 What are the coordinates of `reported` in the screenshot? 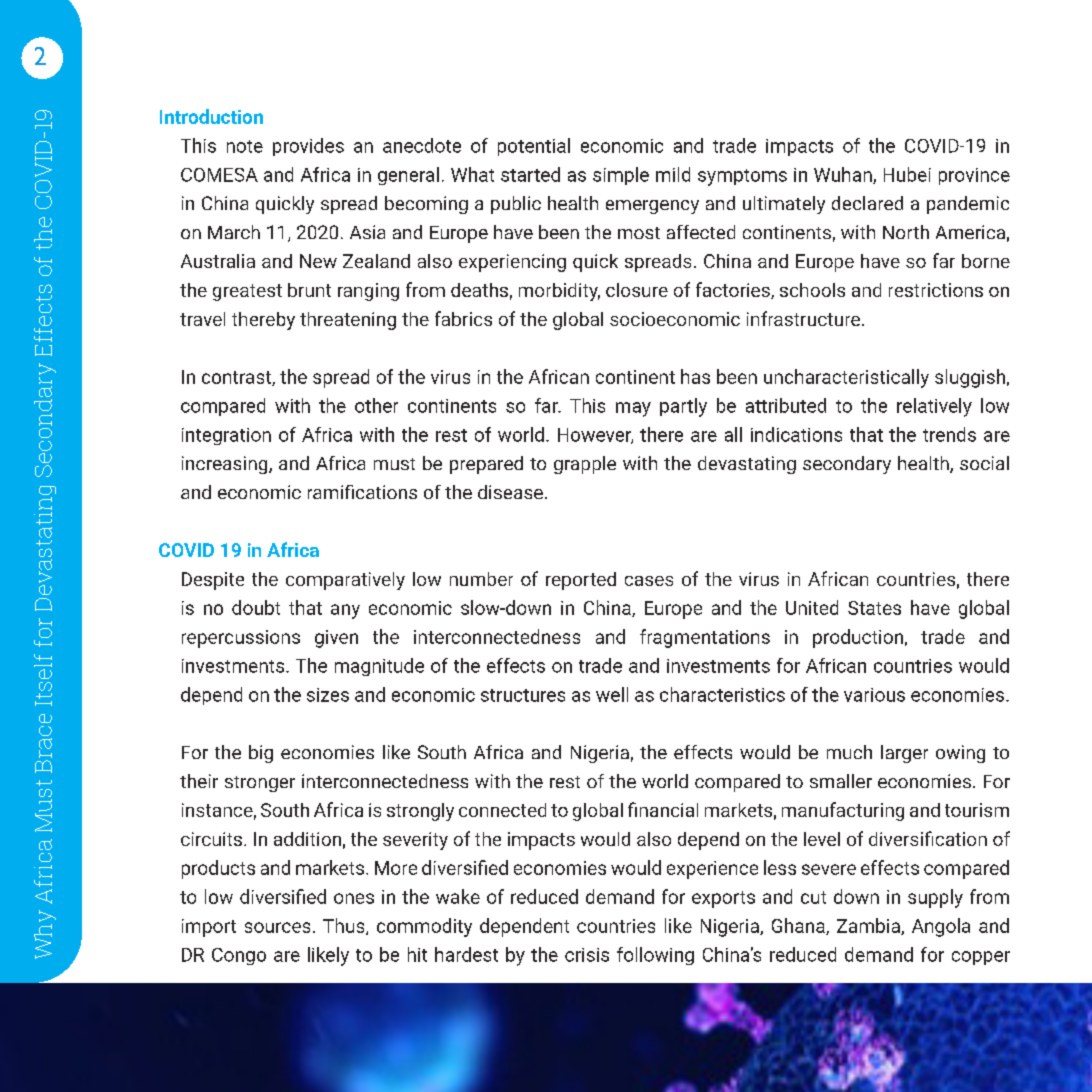 It's located at (581, 581).
